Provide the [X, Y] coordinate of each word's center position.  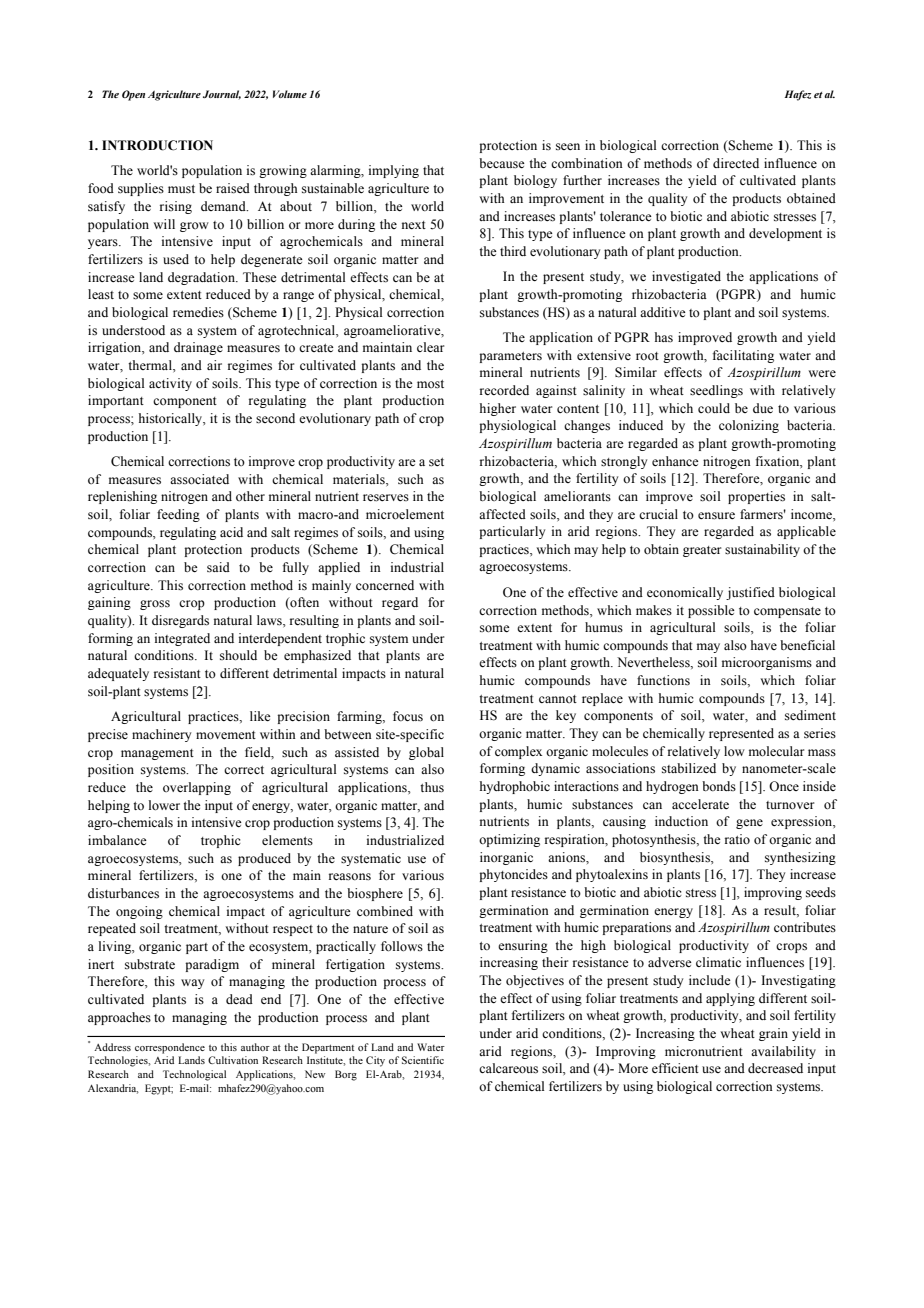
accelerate [700, 804]
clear [430, 347]
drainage [198, 348]
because [502, 163]
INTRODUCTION [157, 145]
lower [164, 805]
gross [155, 605]
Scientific [423, 1060]
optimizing [509, 840]
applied [339, 568]
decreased [775, 1068]
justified [750, 593]
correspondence [170, 1048]
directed [736, 163]
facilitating [743, 356]
